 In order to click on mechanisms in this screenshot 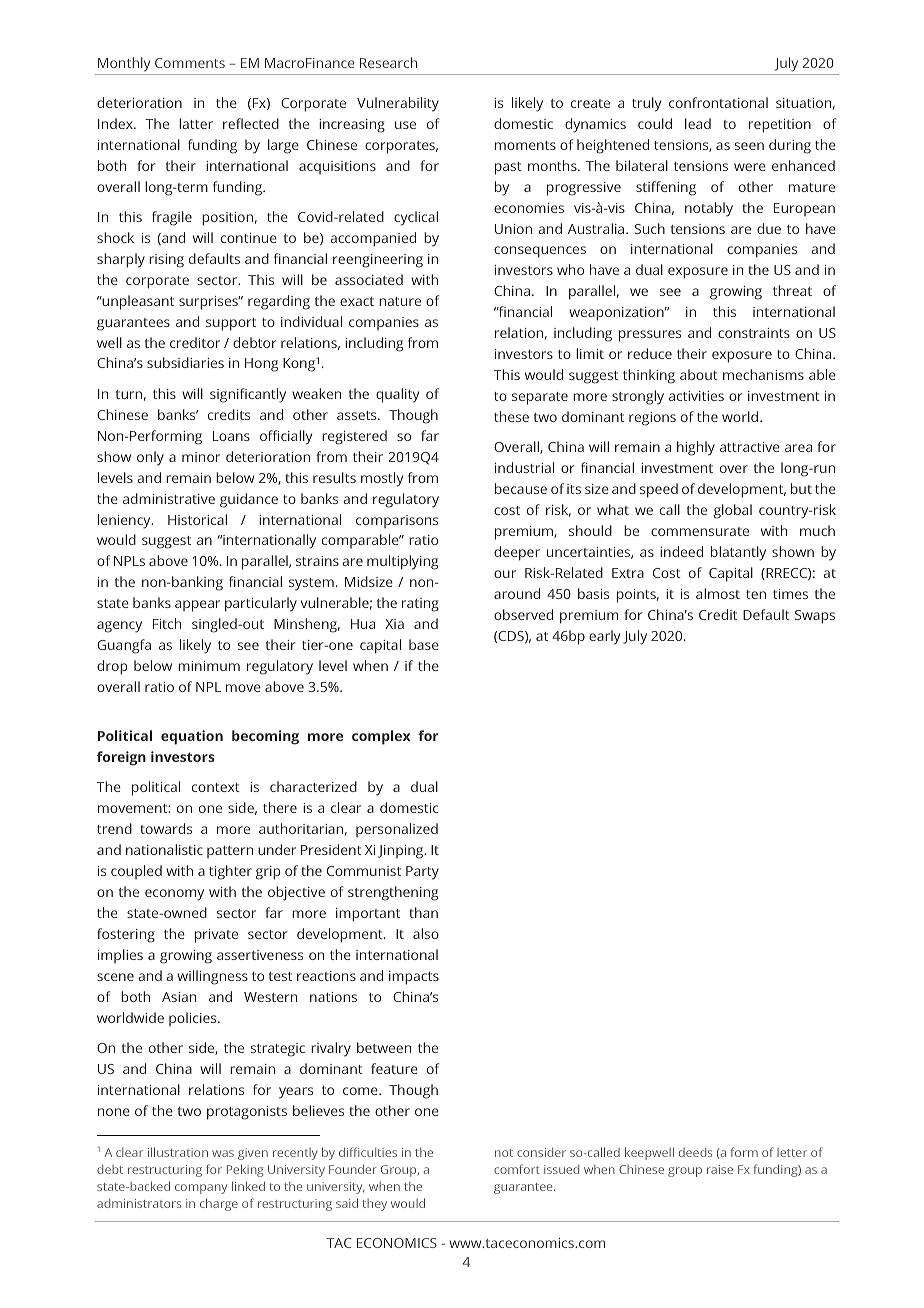, I will do `click(763, 374)`.
